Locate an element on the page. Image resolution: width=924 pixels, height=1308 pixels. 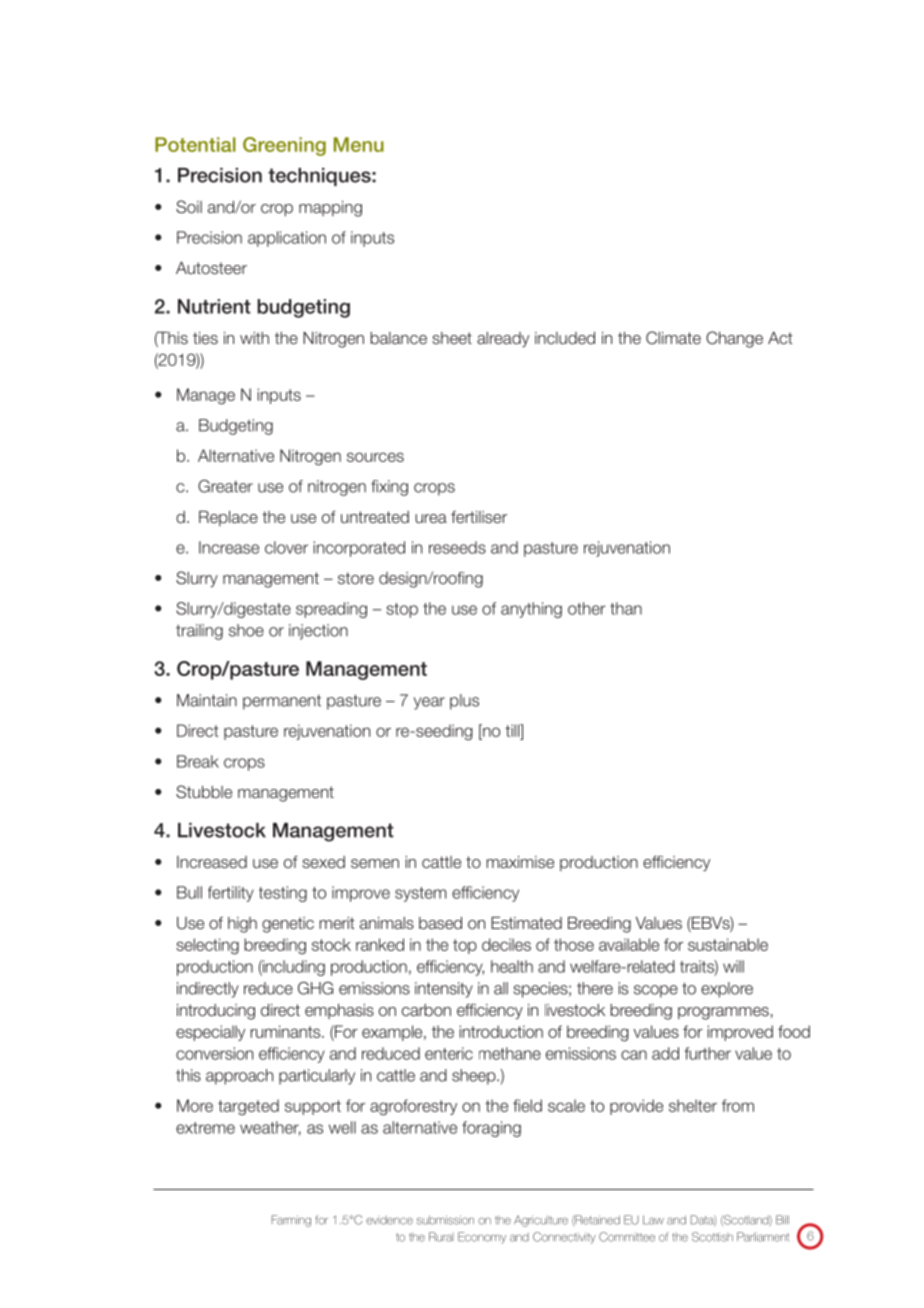
Greening is located at coordinates (284, 146).
